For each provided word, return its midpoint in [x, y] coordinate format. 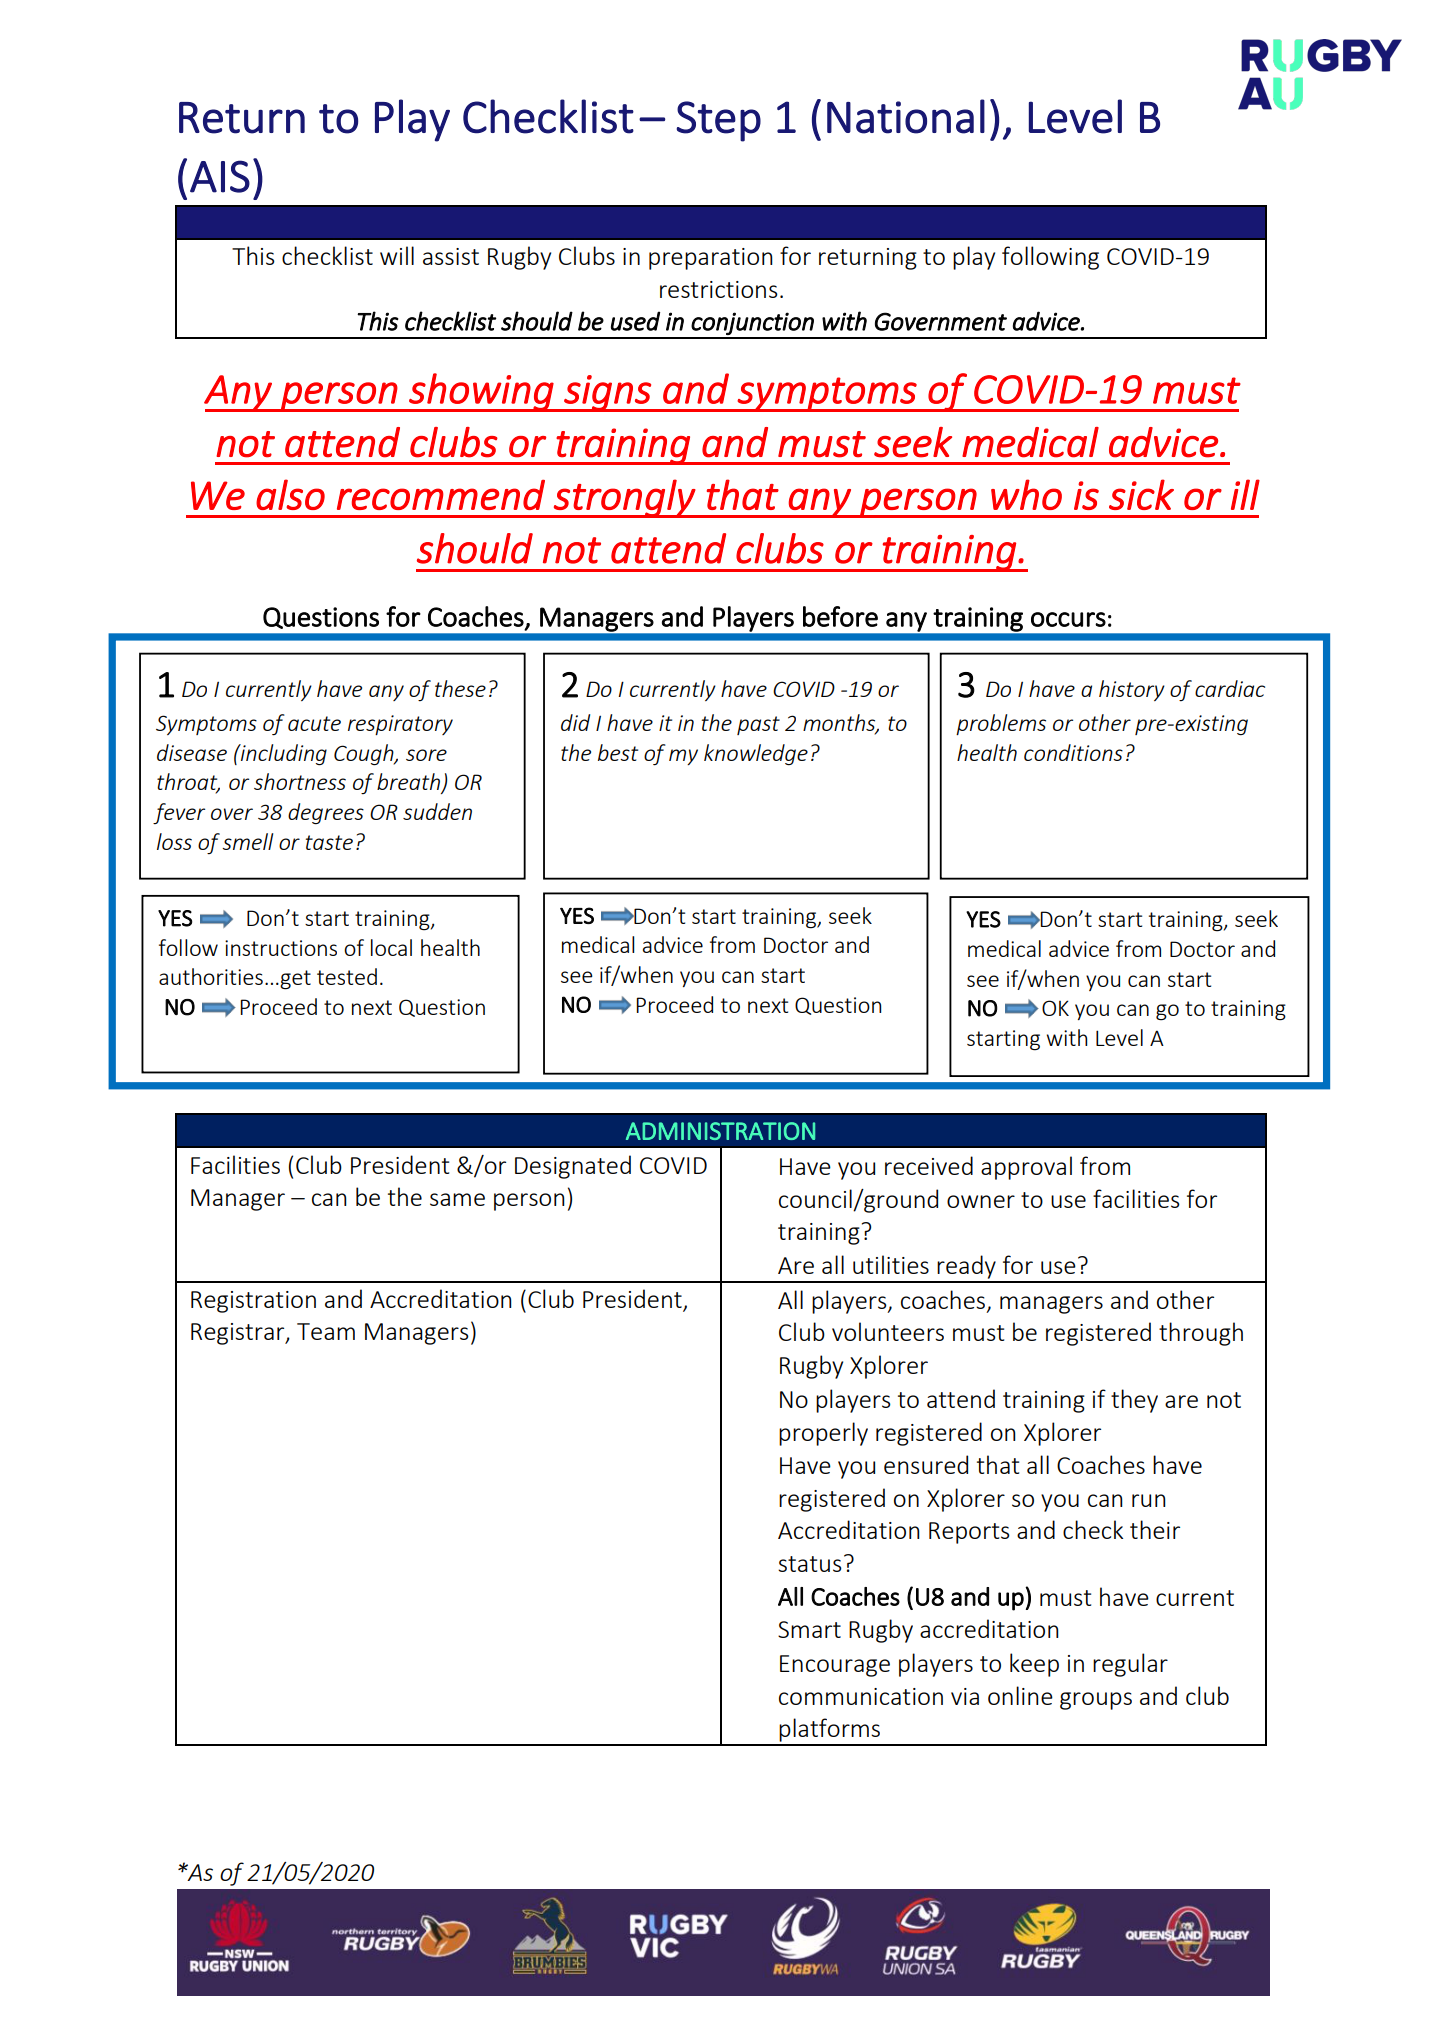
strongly [624, 498]
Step [718, 121]
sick [1141, 494]
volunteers [888, 1331]
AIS [220, 176]
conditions [1073, 752]
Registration [253, 1302]
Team [326, 1331]
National [906, 116]
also [290, 494]
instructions [281, 948]
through [1201, 1334]
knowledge [756, 754]
